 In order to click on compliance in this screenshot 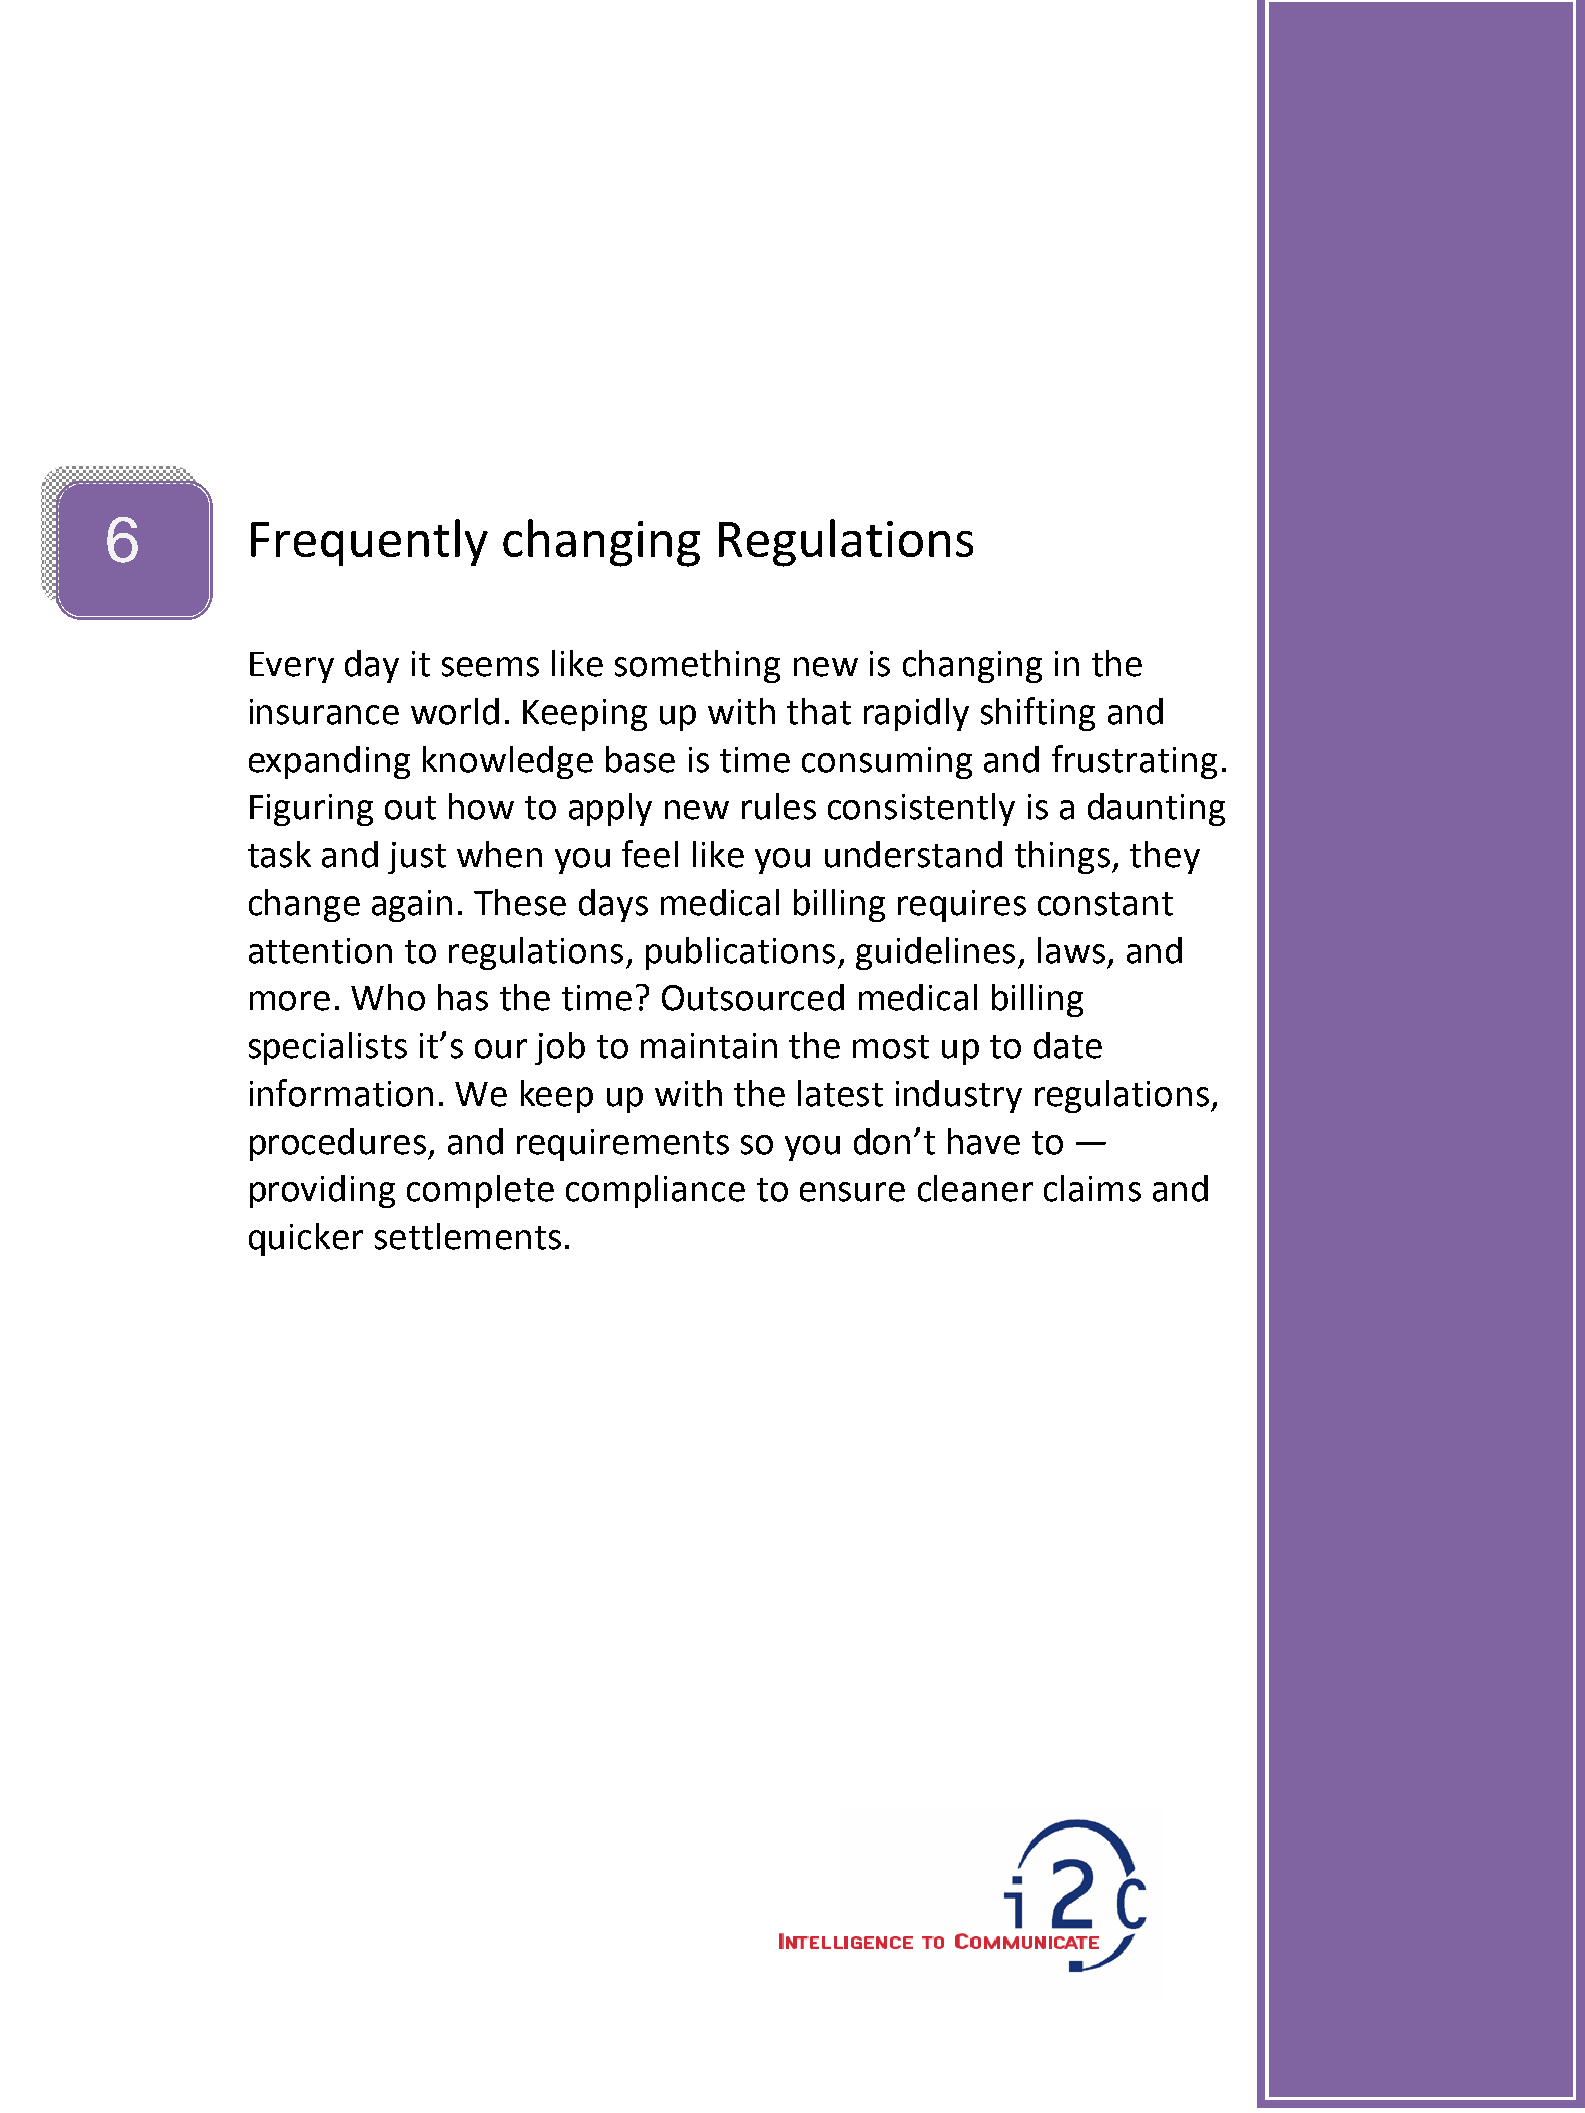, I will do `click(655, 1191)`.
